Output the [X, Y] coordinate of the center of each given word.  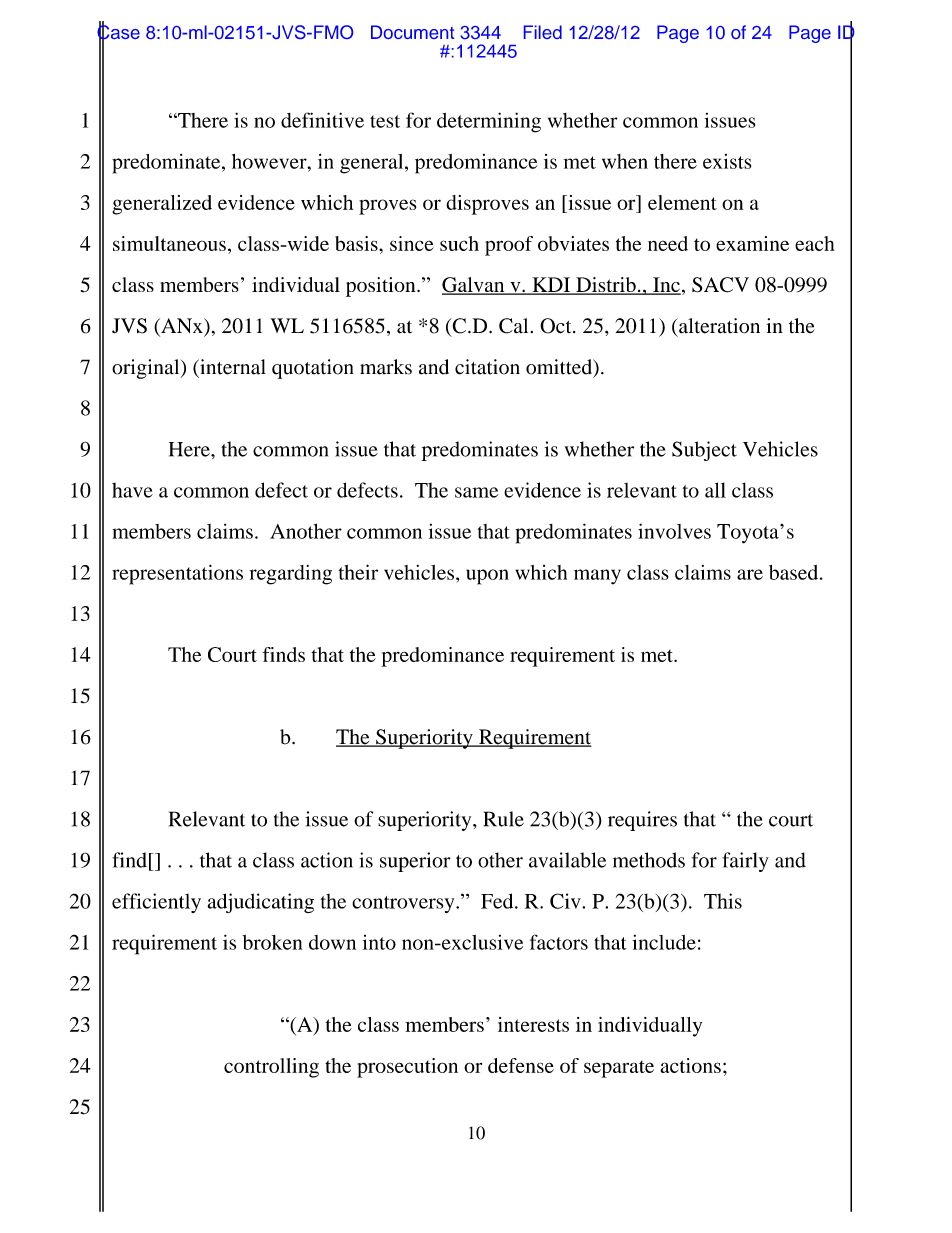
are [750, 574]
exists [727, 161]
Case [118, 32]
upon [487, 577]
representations [177, 574]
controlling [271, 1068]
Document [412, 32]
